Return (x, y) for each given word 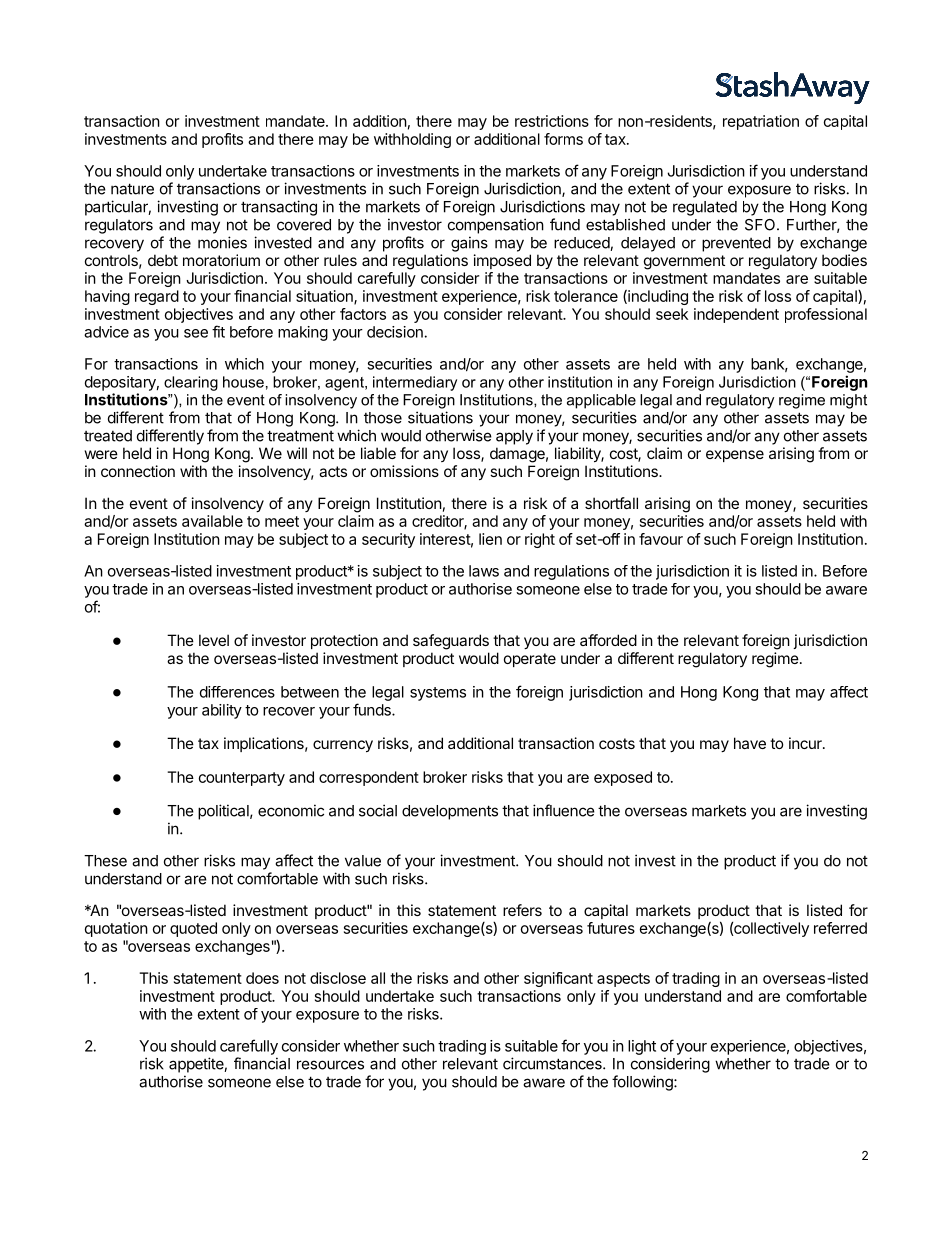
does (262, 978)
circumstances (553, 1063)
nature (132, 189)
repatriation (761, 122)
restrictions (552, 121)
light (642, 1047)
